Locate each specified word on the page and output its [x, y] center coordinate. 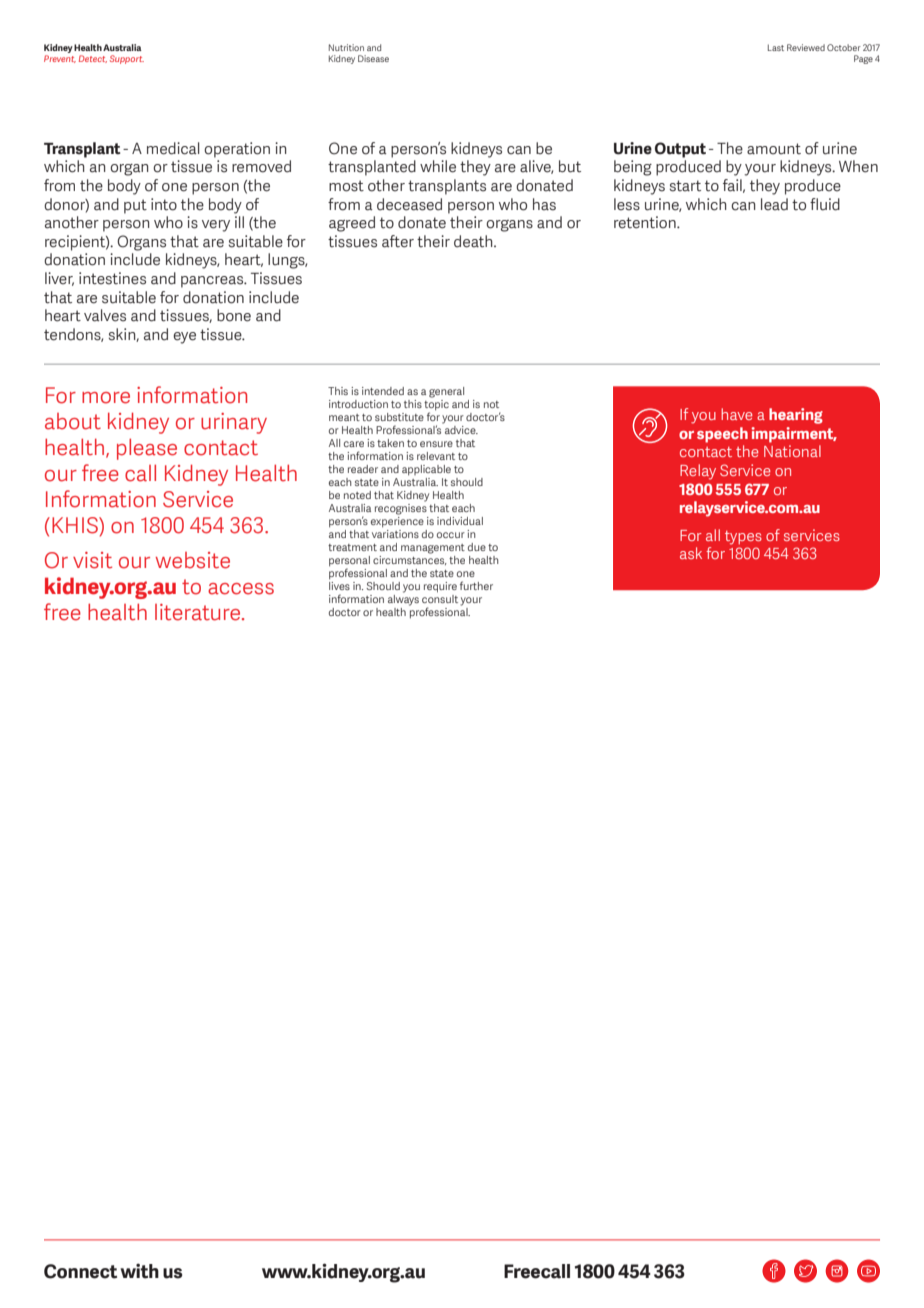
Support [127, 59]
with [139, 1271]
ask [691, 553]
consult [440, 599]
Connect [80, 1271]
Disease [373, 58]
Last [776, 47]
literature [199, 612]
